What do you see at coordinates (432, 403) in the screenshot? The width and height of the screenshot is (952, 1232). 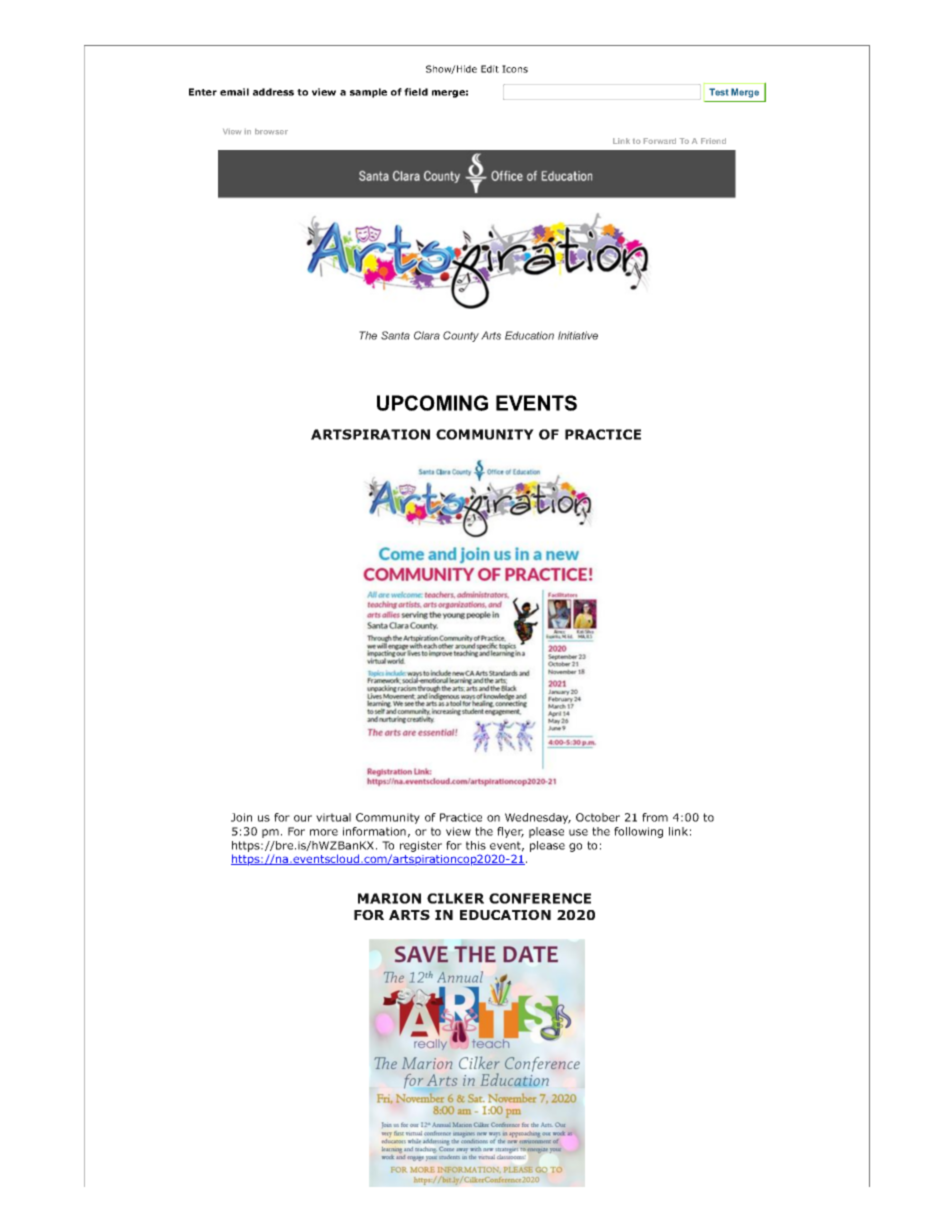 I see `UPCOMING` at bounding box center [432, 403].
